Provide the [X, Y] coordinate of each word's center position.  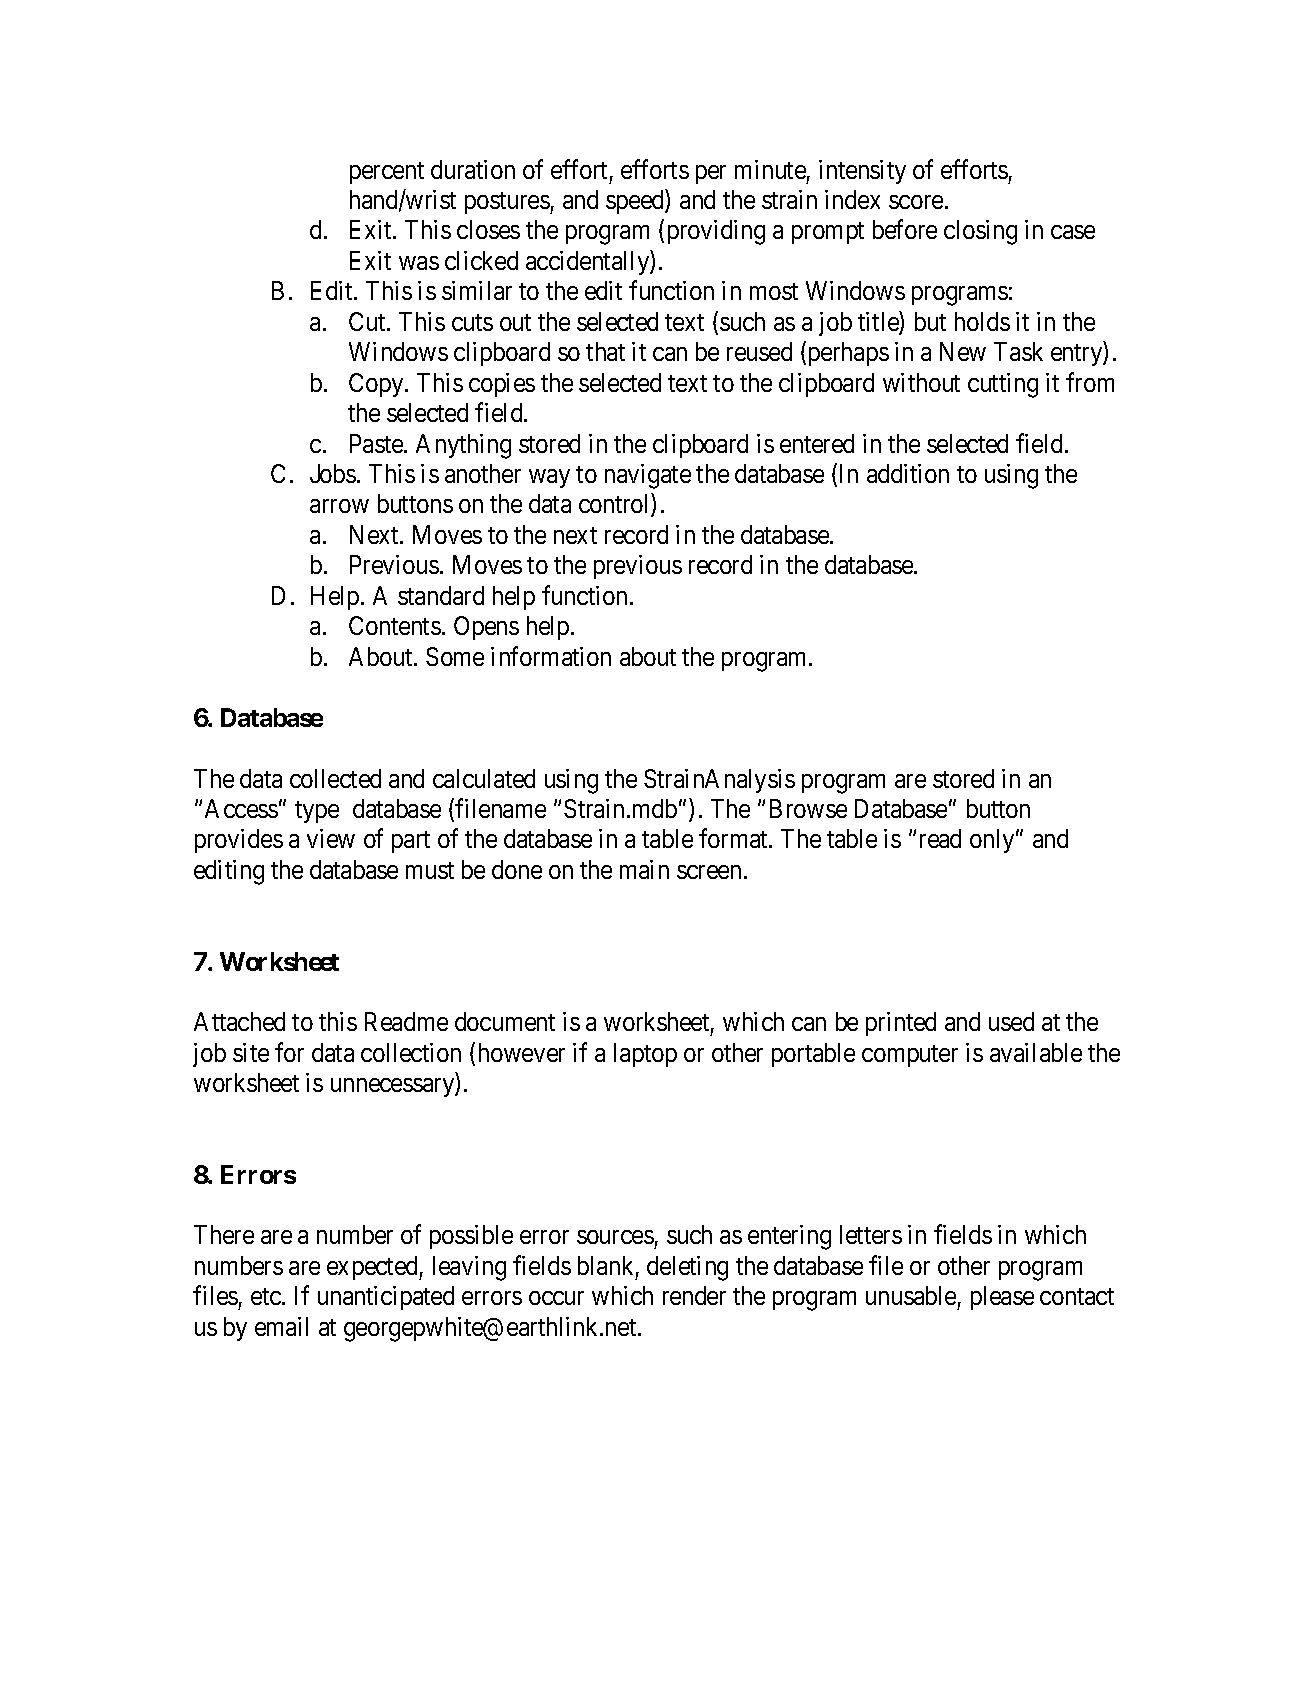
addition [908, 473]
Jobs [333, 473]
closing [980, 232]
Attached [239, 1021]
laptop [645, 1055]
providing [716, 232]
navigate [648, 476]
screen [709, 872]
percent [387, 173]
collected [335, 778]
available [1036, 1052]
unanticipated [386, 1298]
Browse [808, 808]
